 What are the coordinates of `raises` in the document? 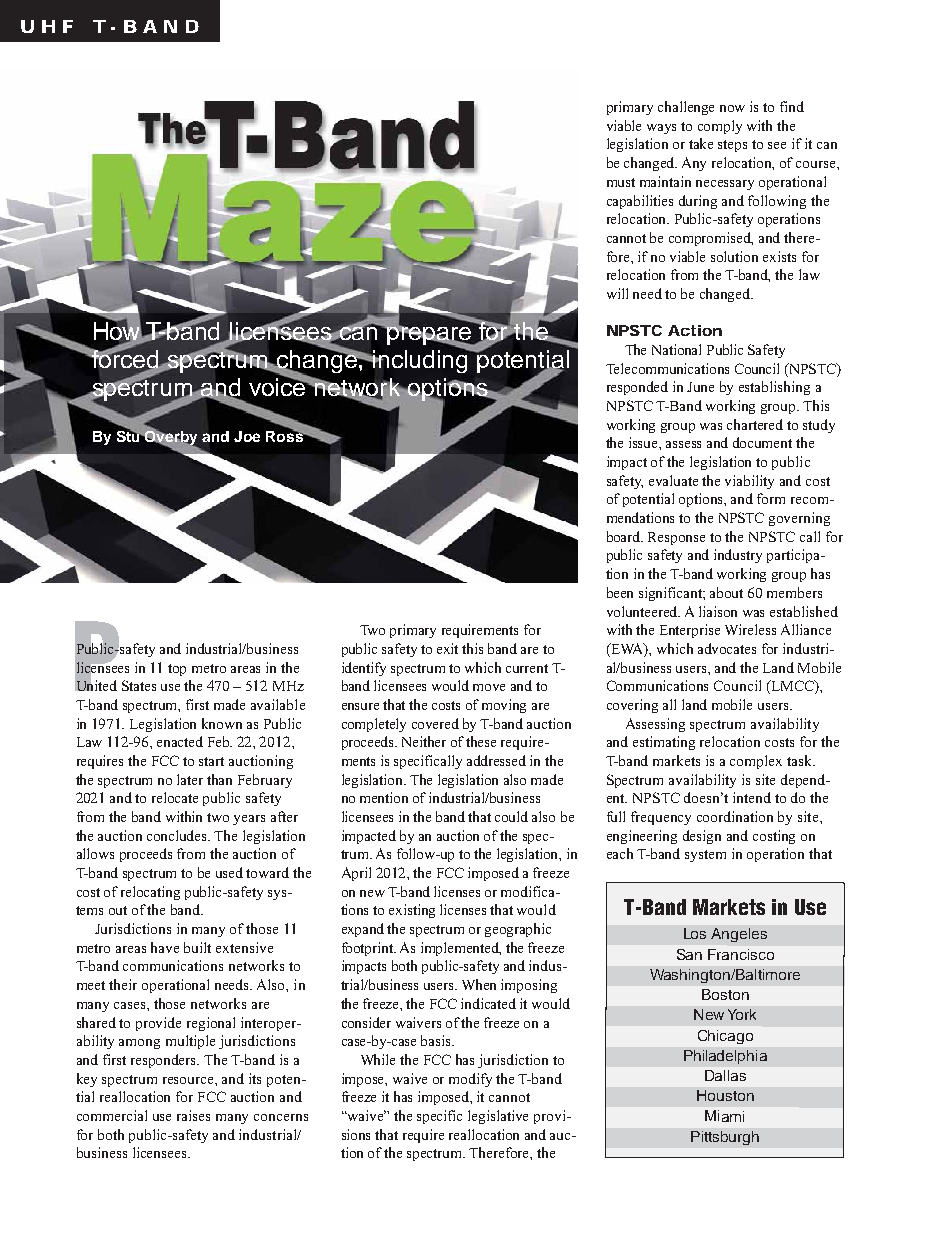 It's located at (193, 1115).
